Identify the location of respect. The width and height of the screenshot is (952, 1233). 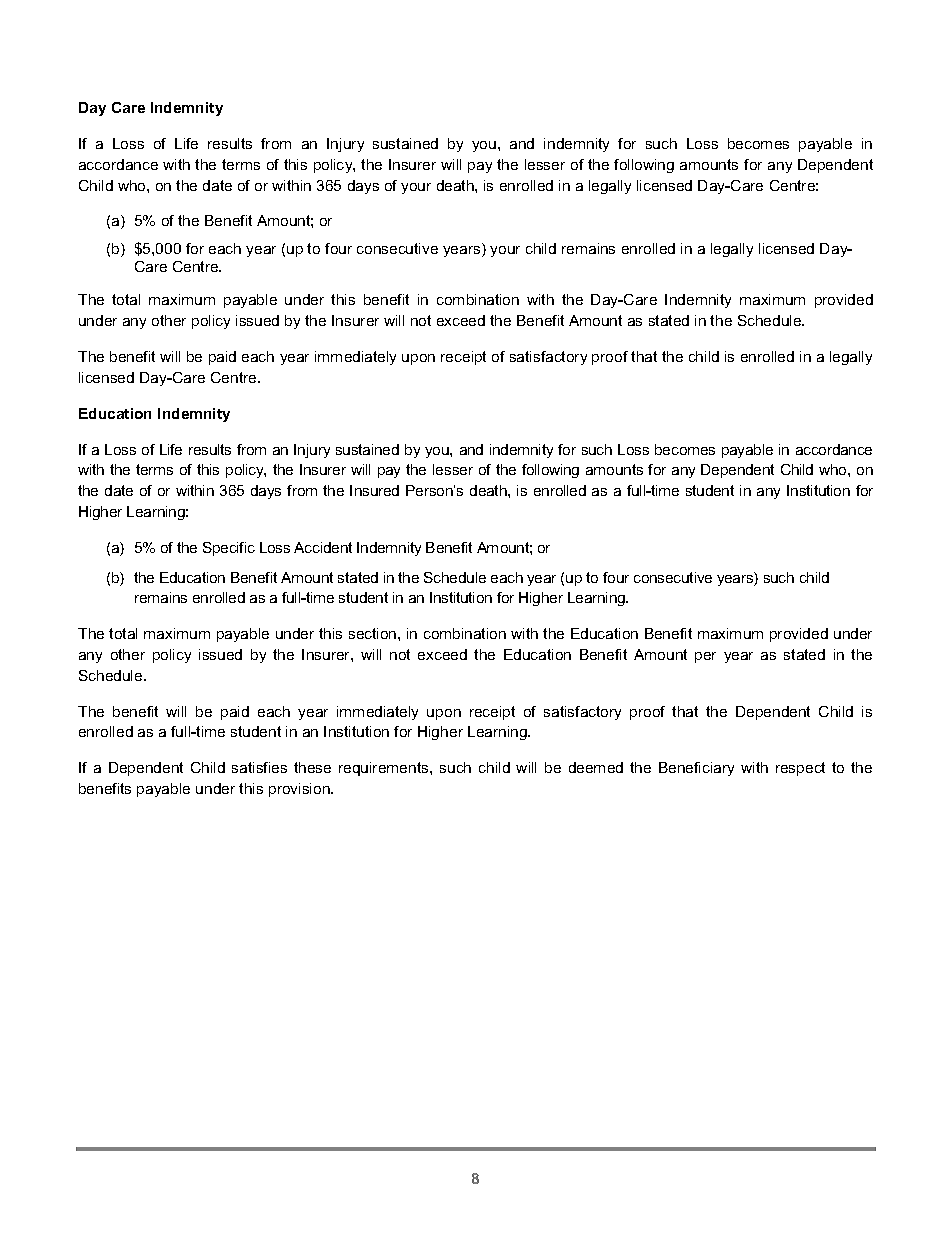
(800, 769).
